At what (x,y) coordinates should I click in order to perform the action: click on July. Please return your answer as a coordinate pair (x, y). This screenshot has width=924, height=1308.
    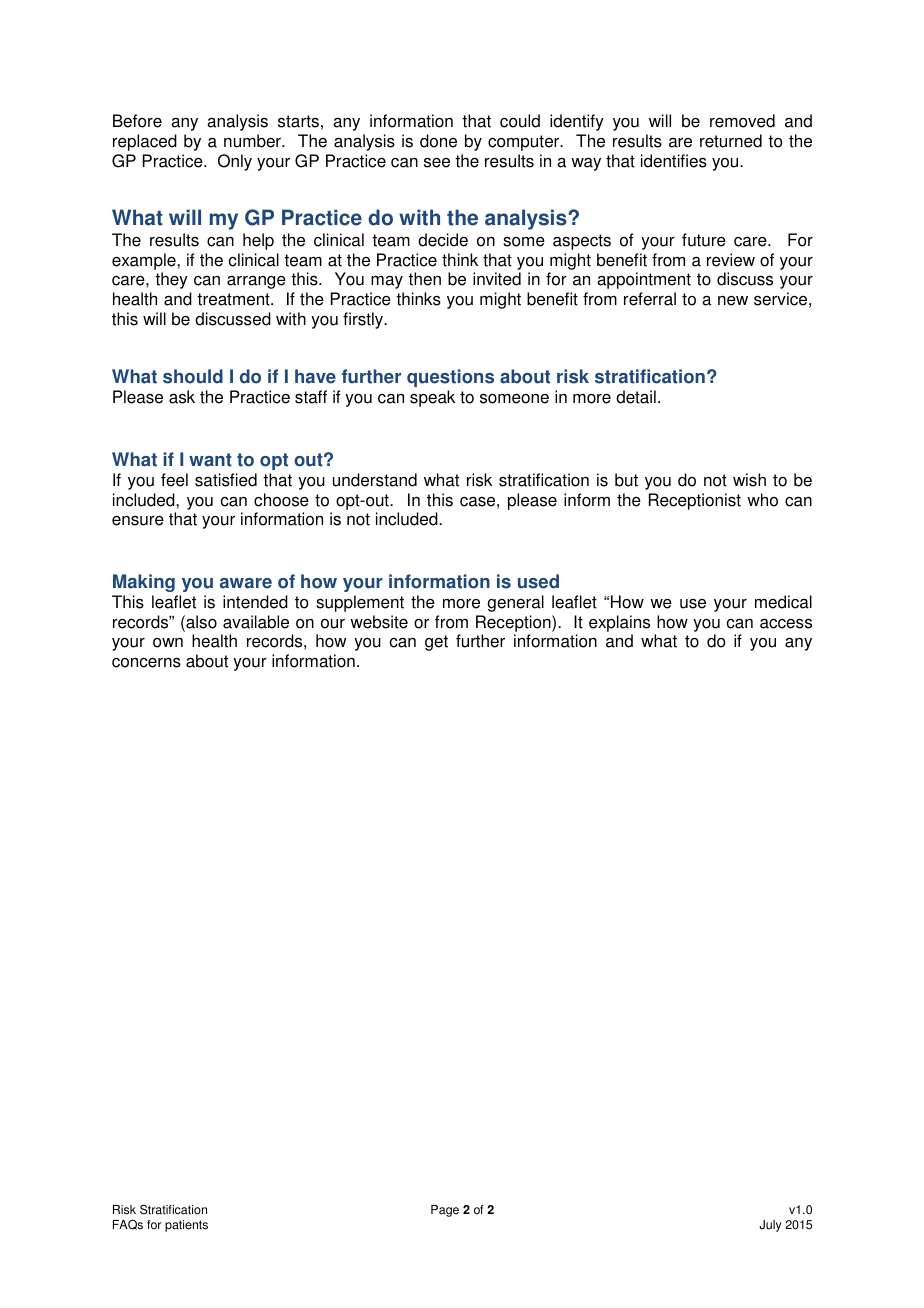
    Looking at the image, I should click on (770, 1226).
